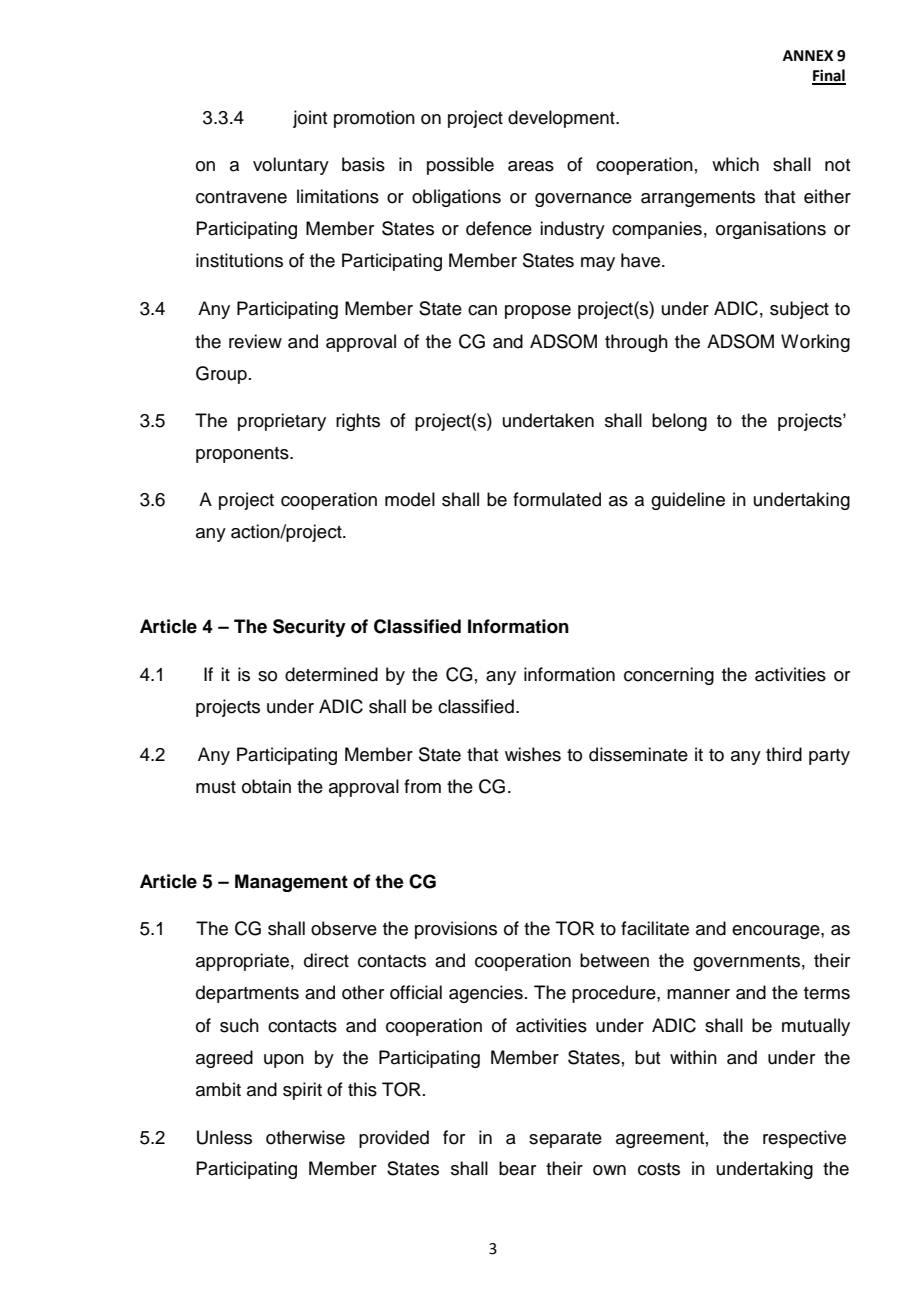 The image size is (924, 1308). Describe the element at coordinates (517, 1168) in the screenshot. I see `bear` at that location.
